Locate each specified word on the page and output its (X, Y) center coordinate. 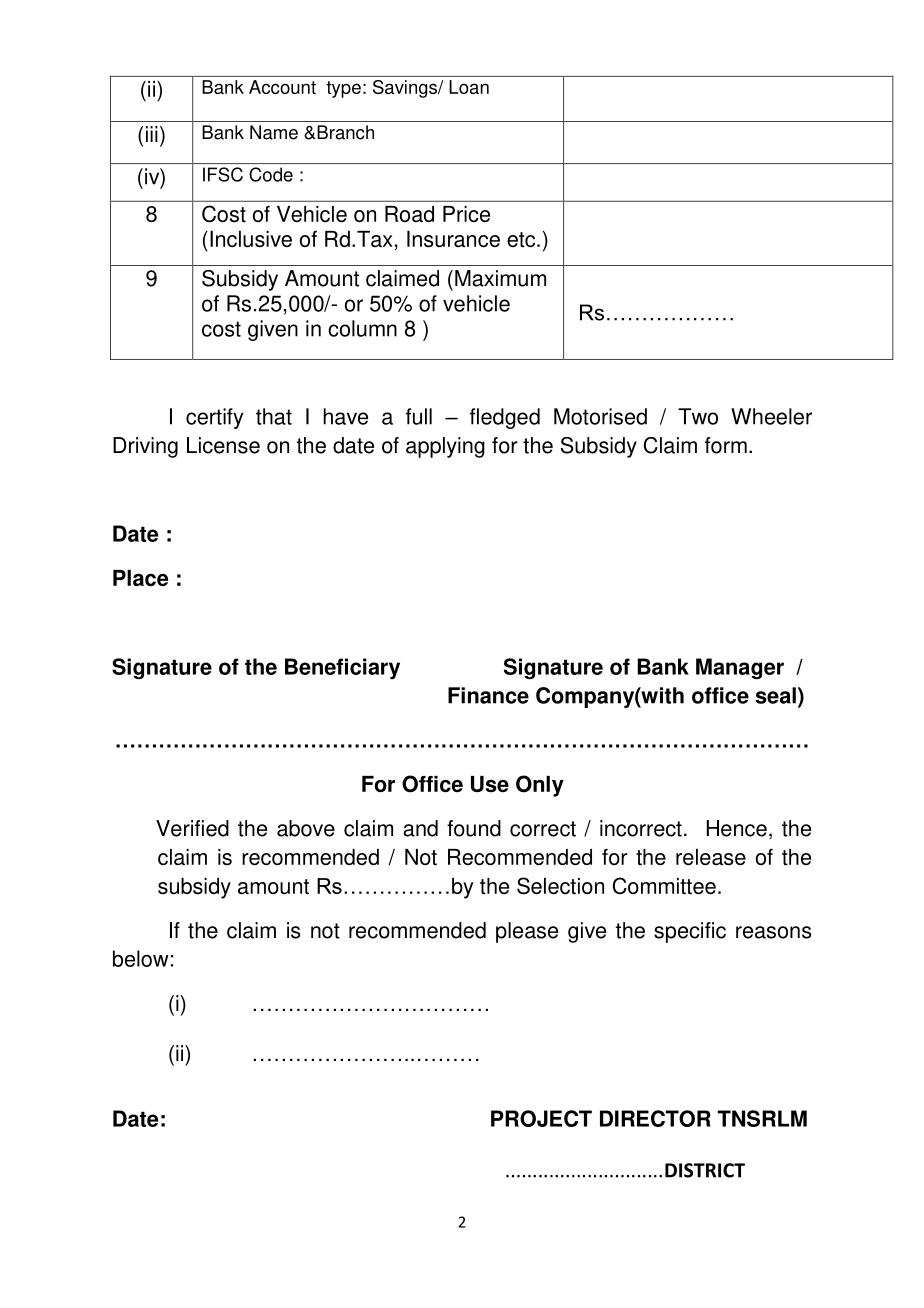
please (527, 932)
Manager (740, 669)
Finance (488, 695)
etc (522, 240)
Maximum (500, 278)
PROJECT (541, 1118)
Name (274, 132)
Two (698, 416)
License (223, 445)
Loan (469, 87)
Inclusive (251, 239)
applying (445, 447)
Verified (192, 828)
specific (690, 932)
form (726, 445)
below (141, 958)
